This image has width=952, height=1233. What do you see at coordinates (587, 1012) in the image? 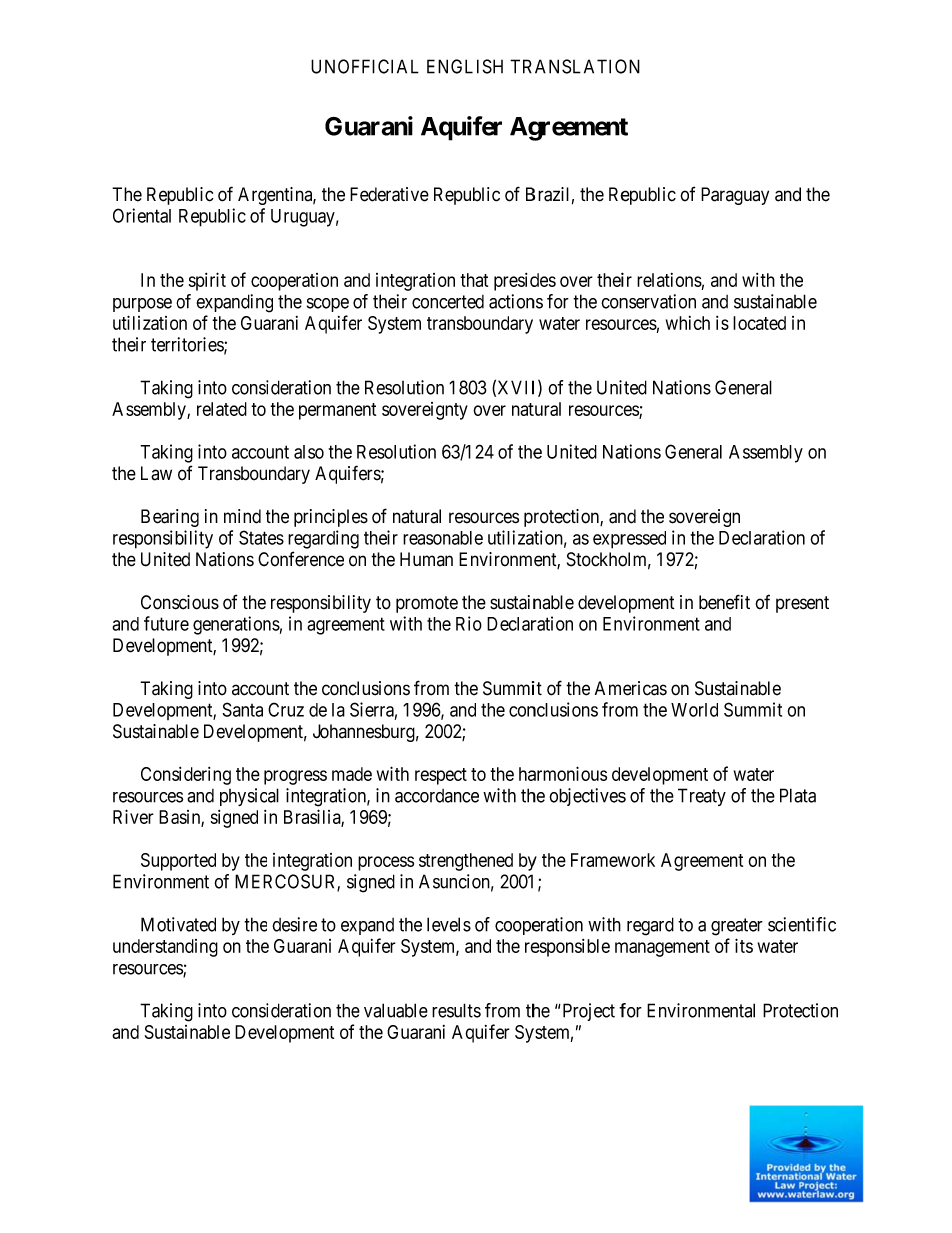
I see `Project` at bounding box center [587, 1012].
